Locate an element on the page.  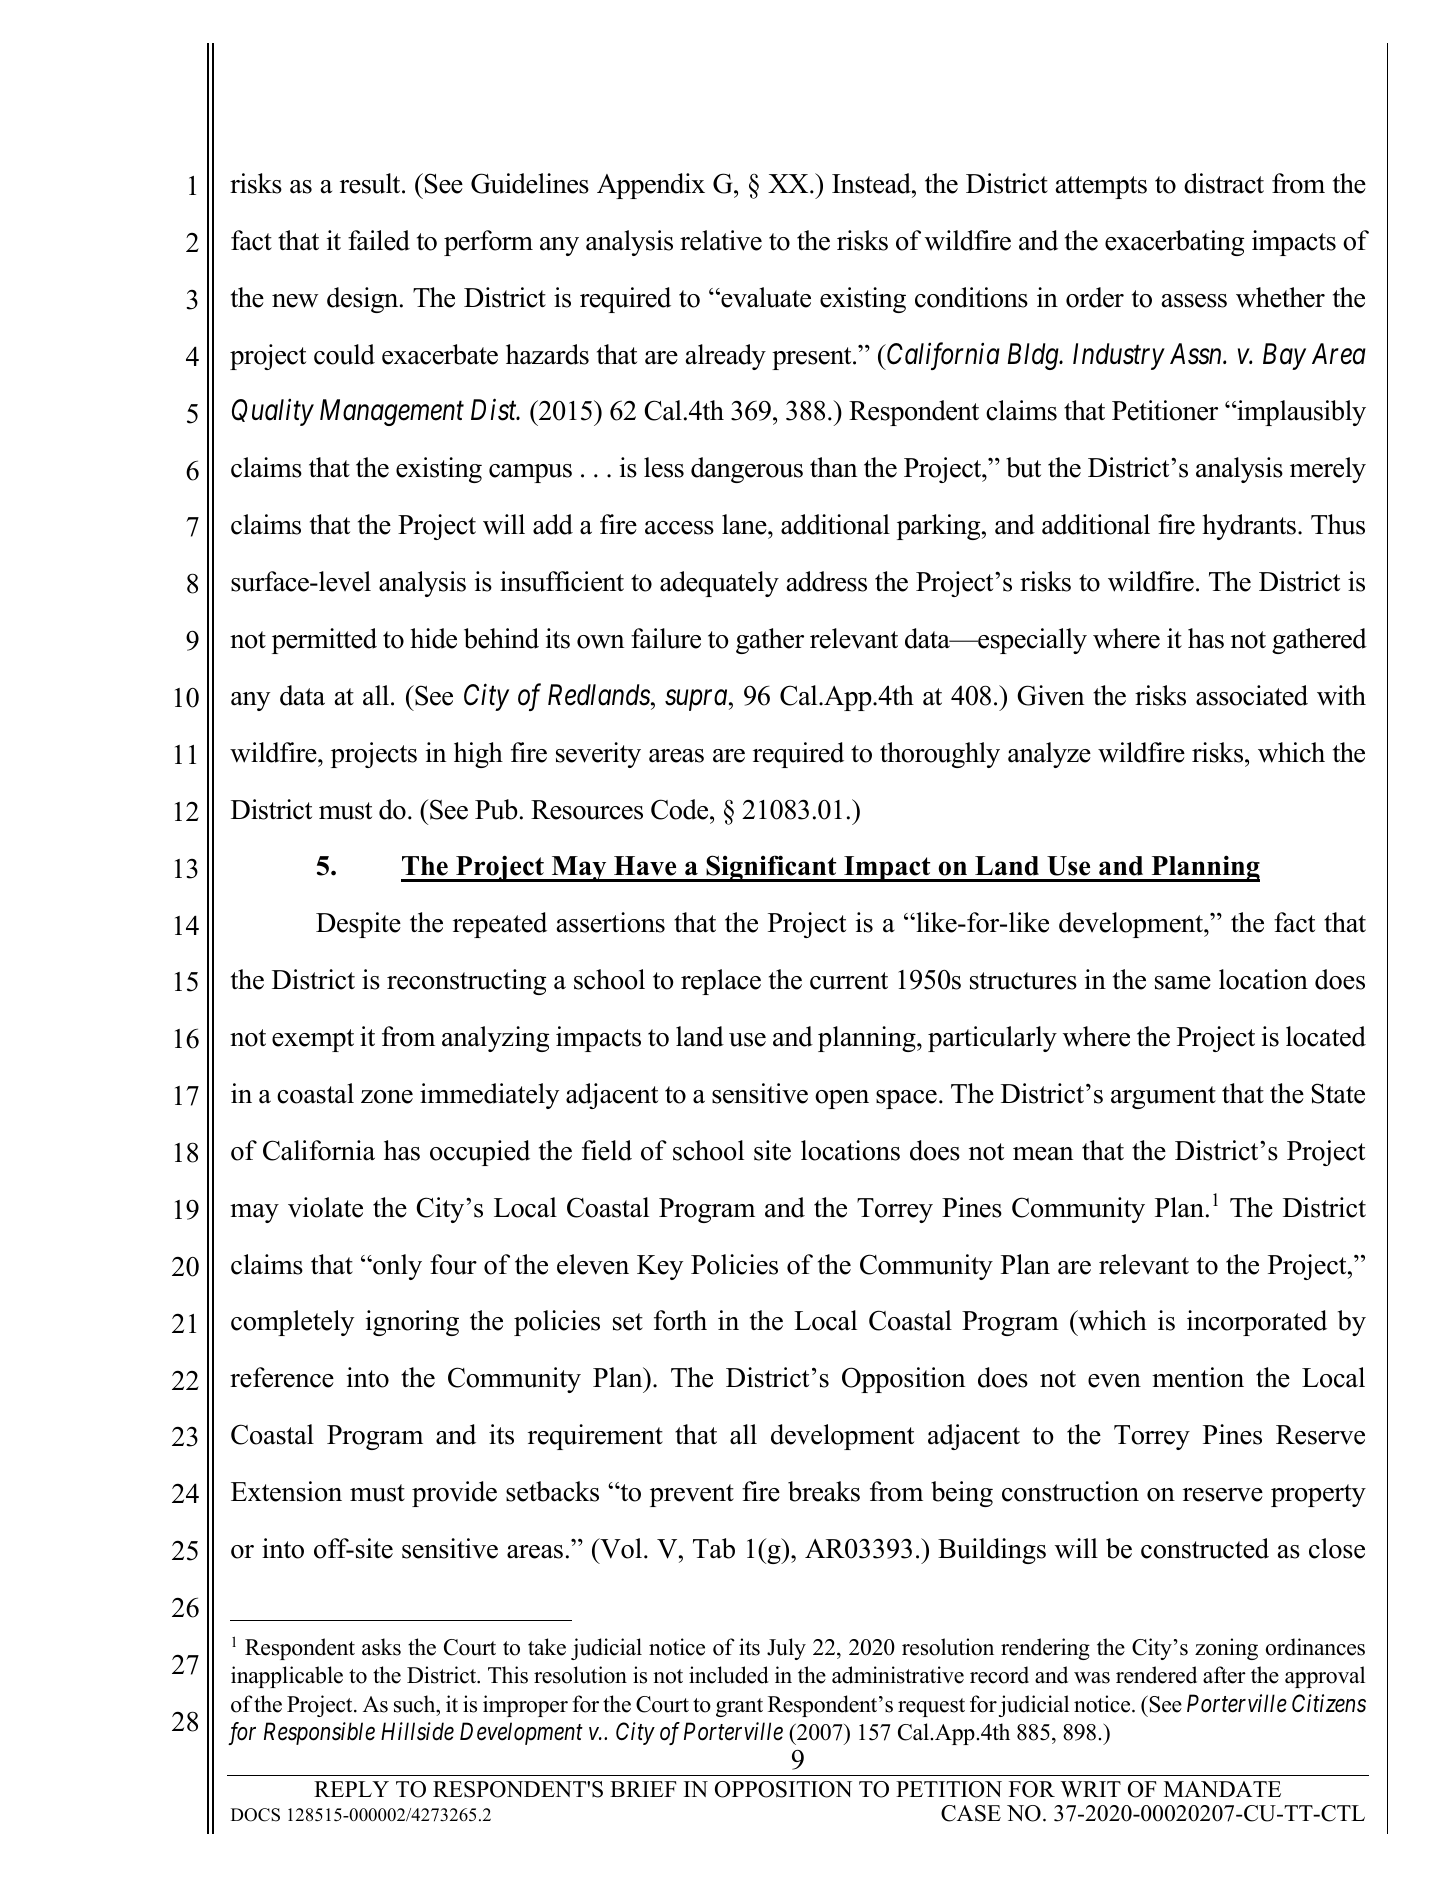
relative is located at coordinates (721, 240).
